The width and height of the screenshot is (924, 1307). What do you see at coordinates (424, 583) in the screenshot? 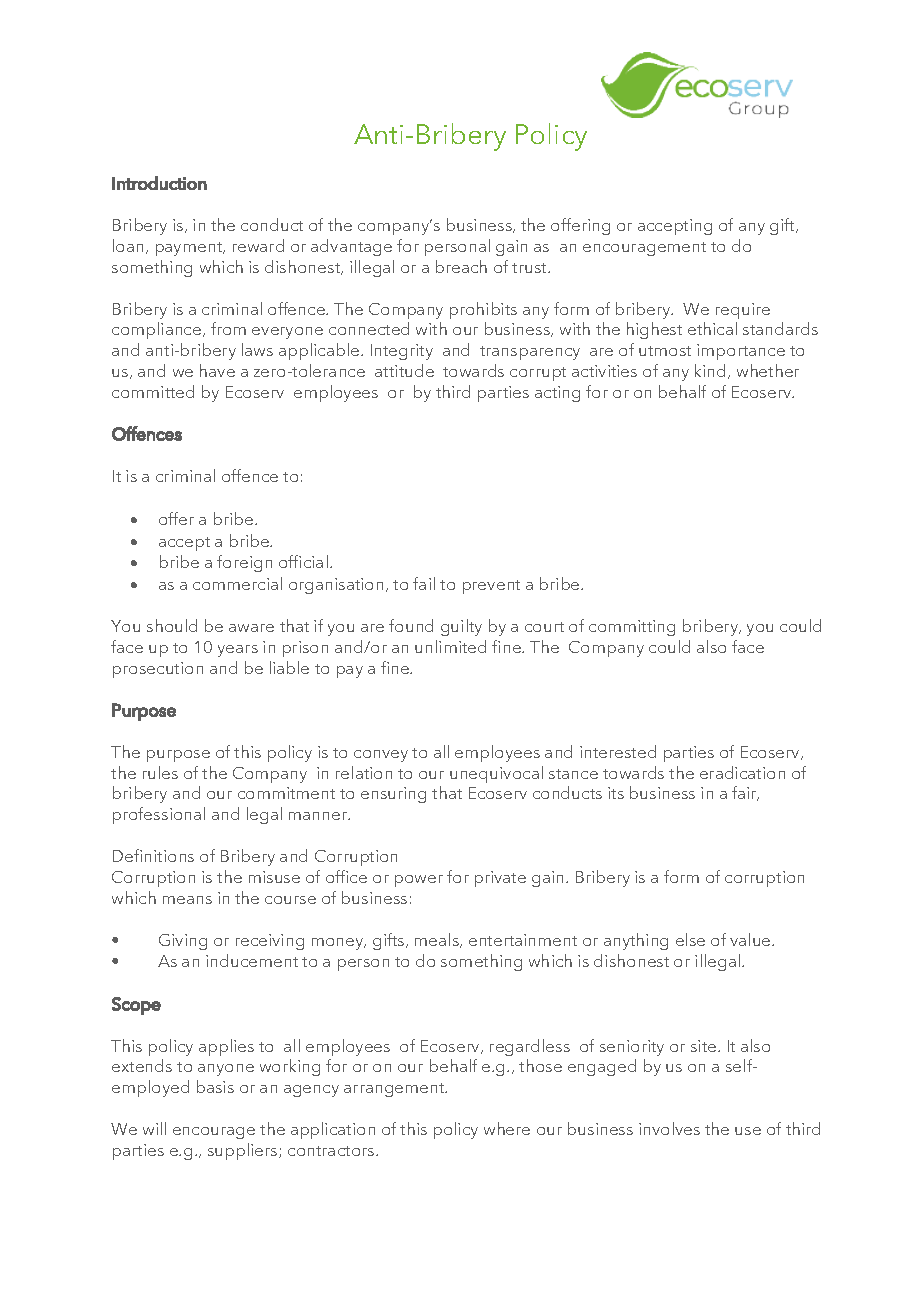
I see `fail` at bounding box center [424, 583].
